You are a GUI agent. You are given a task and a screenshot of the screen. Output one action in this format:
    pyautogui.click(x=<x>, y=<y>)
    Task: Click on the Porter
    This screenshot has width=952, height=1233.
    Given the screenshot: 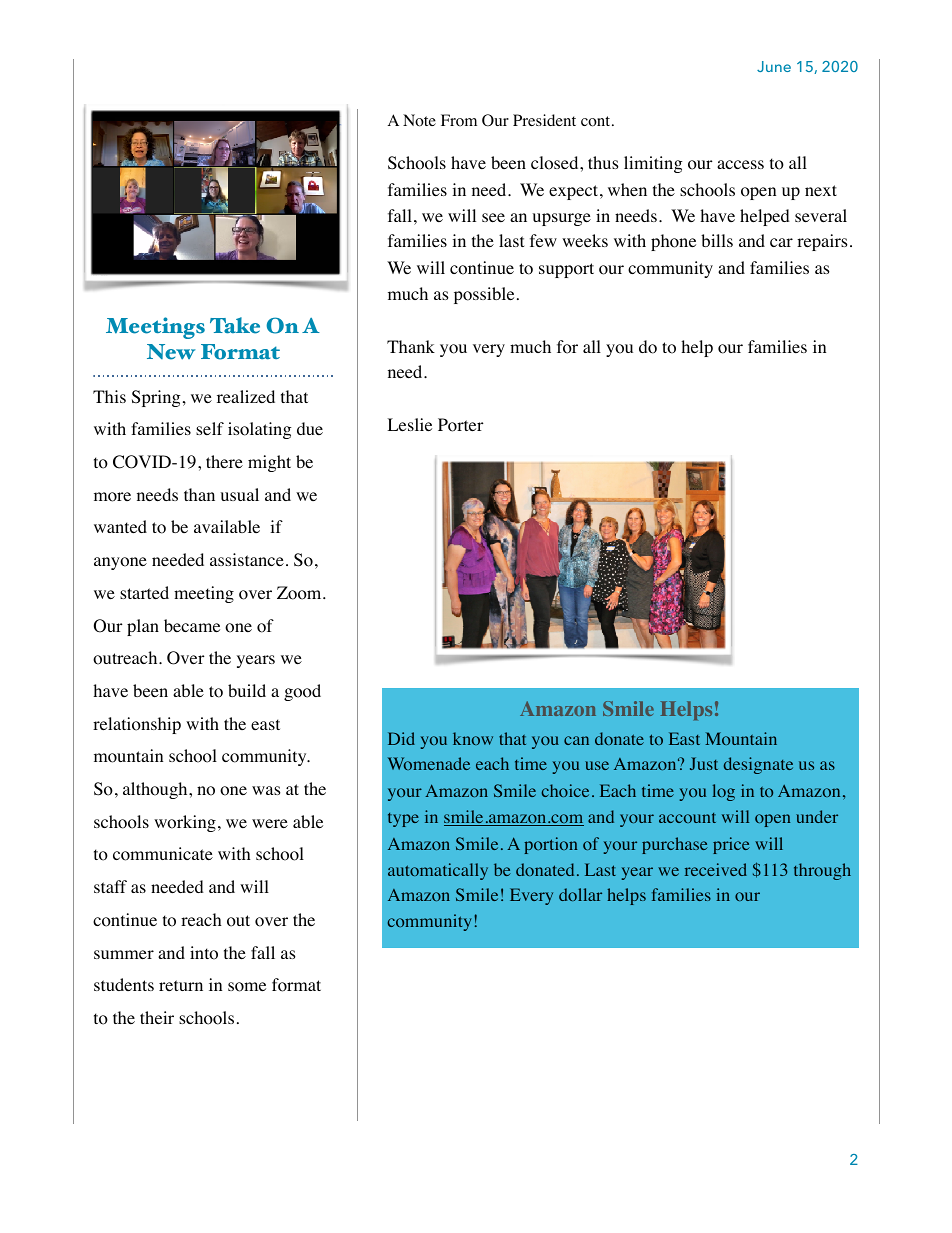 What is the action you would take?
    pyautogui.click(x=461, y=425)
